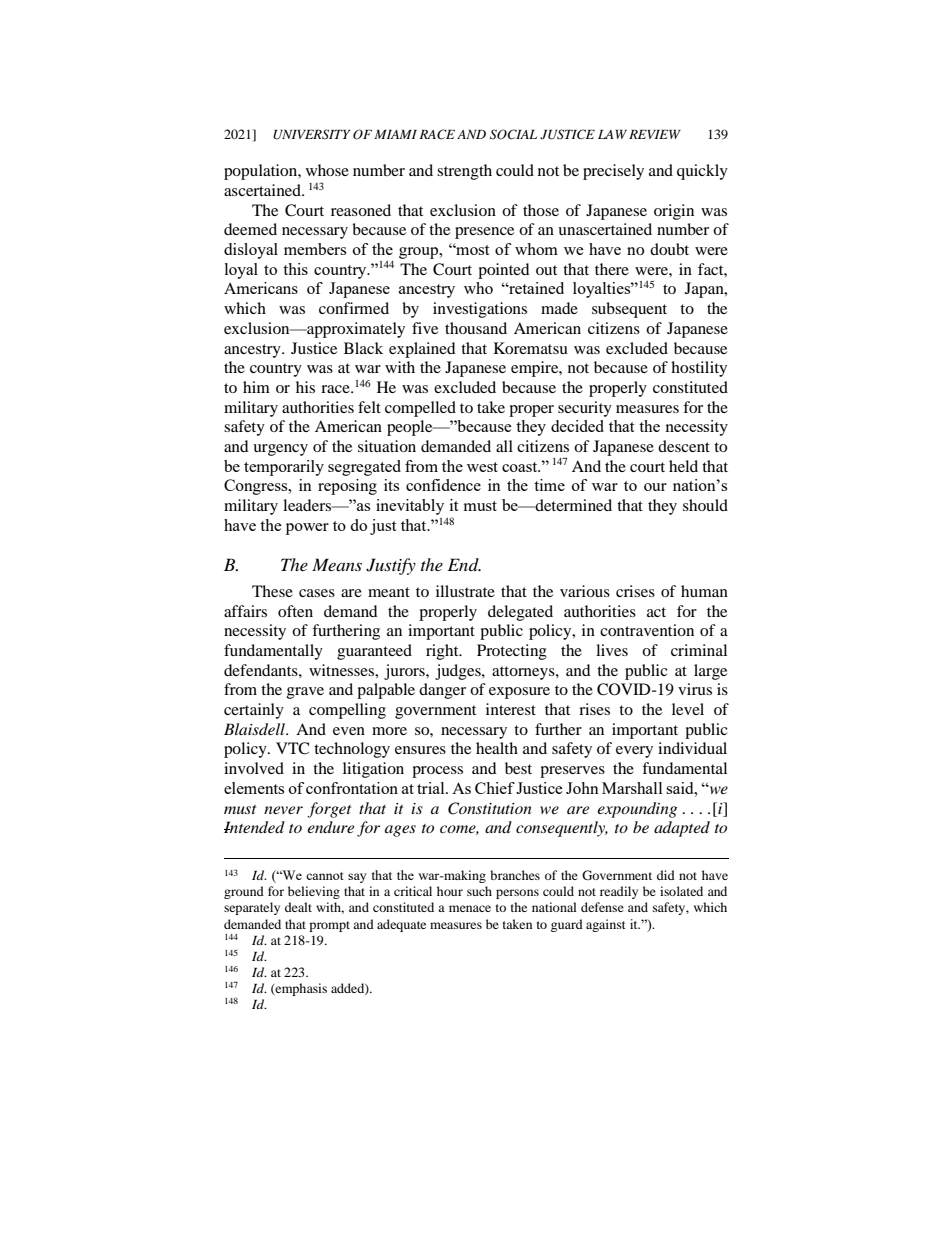  I want to click on isolated, so click(681, 891).
